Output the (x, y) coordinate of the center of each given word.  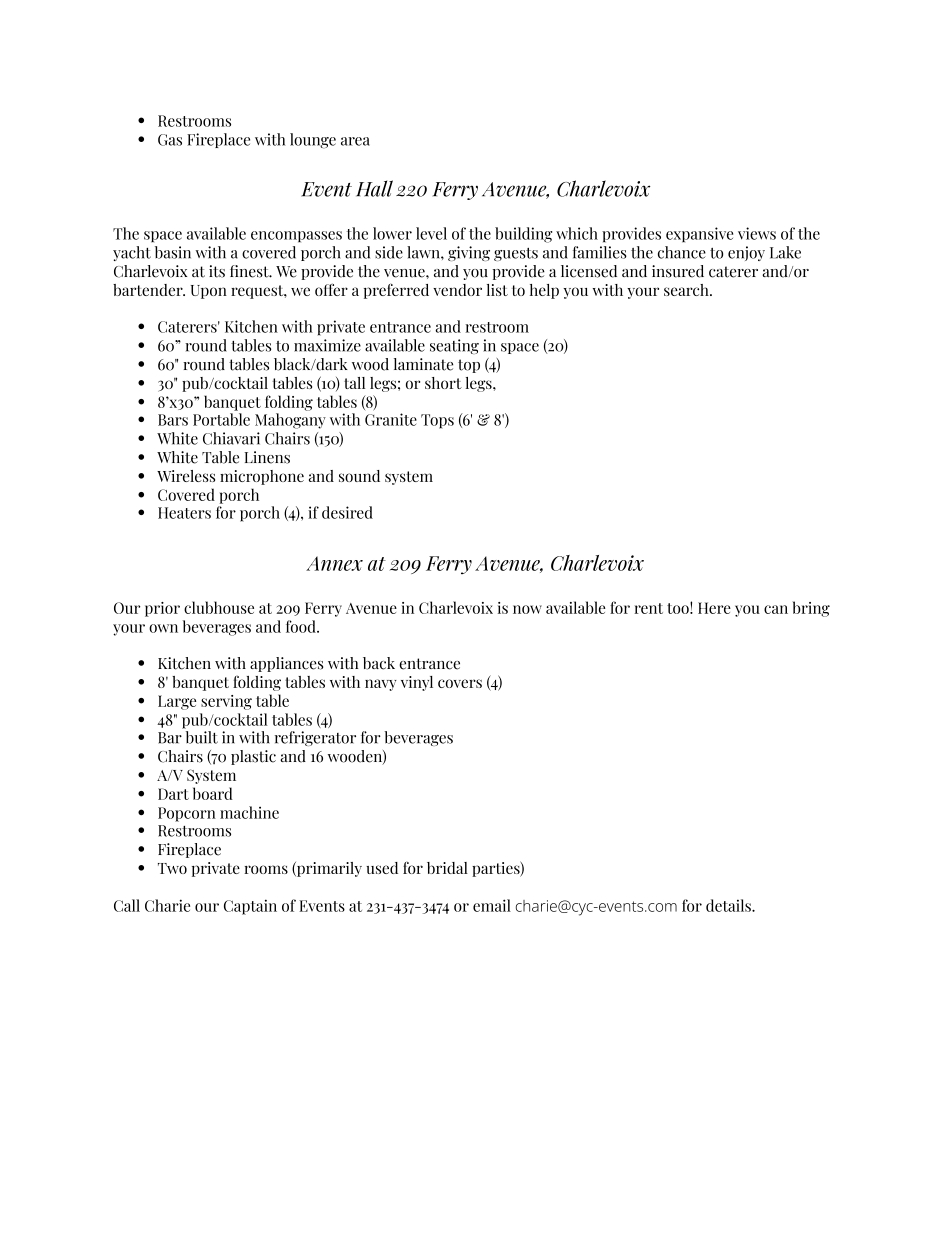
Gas (170, 140)
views (757, 233)
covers (460, 683)
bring (811, 609)
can (776, 609)
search (687, 290)
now (527, 609)
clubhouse (219, 607)
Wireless (186, 476)
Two (172, 868)
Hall (374, 188)
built (202, 737)
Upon (209, 292)
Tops (437, 421)
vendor (457, 290)
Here (714, 608)
